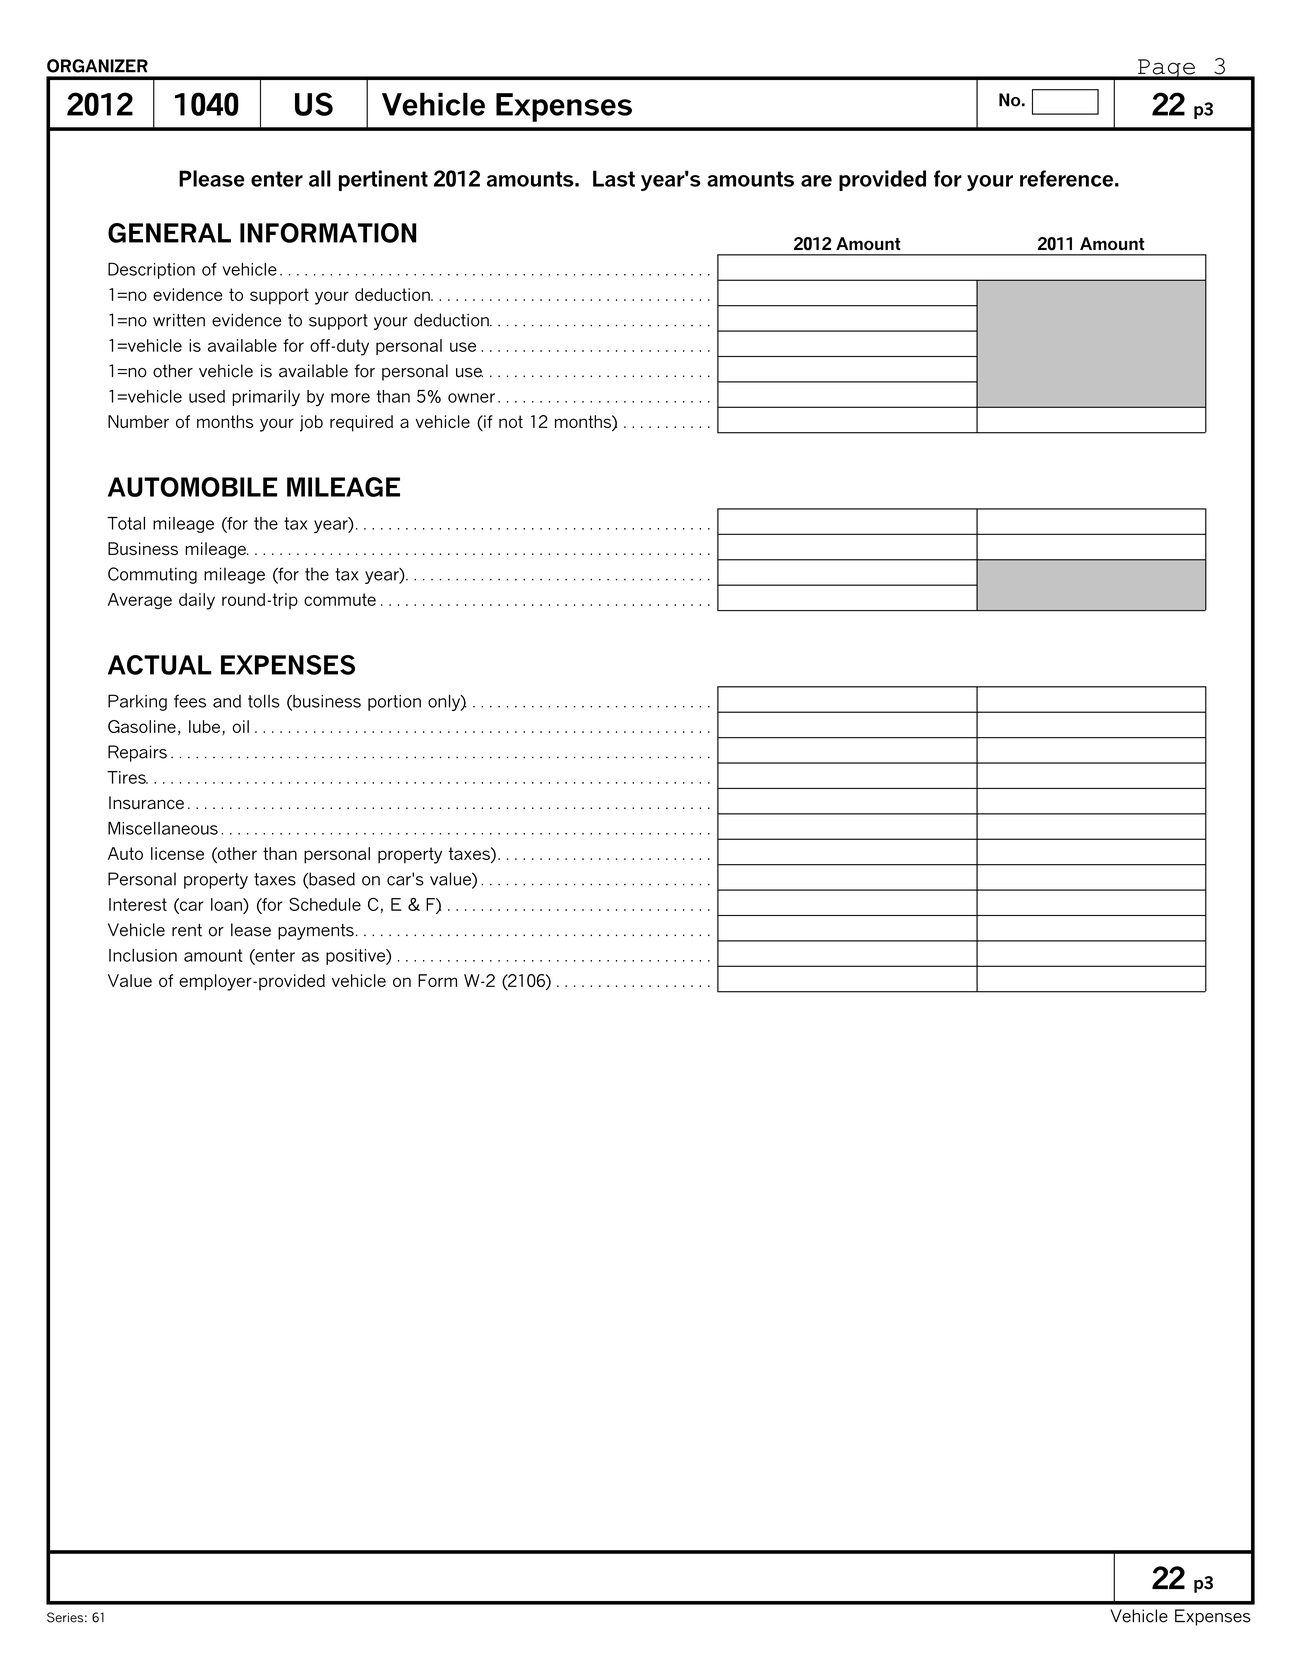 Image resolution: width=1296 pixels, height=1677 pixels. I want to click on loan, so click(227, 904).
